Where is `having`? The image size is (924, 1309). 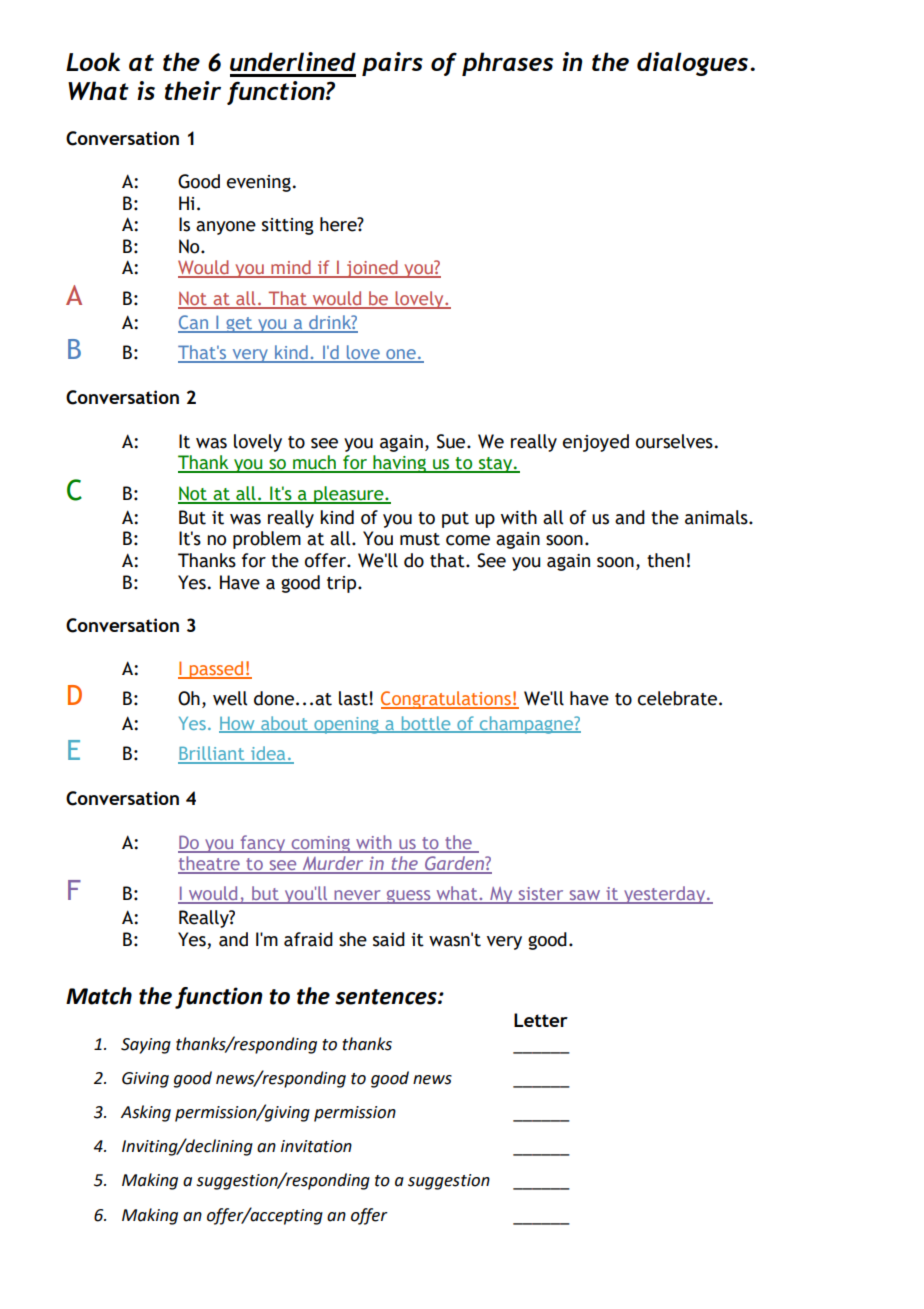 having is located at coordinates (399, 464).
